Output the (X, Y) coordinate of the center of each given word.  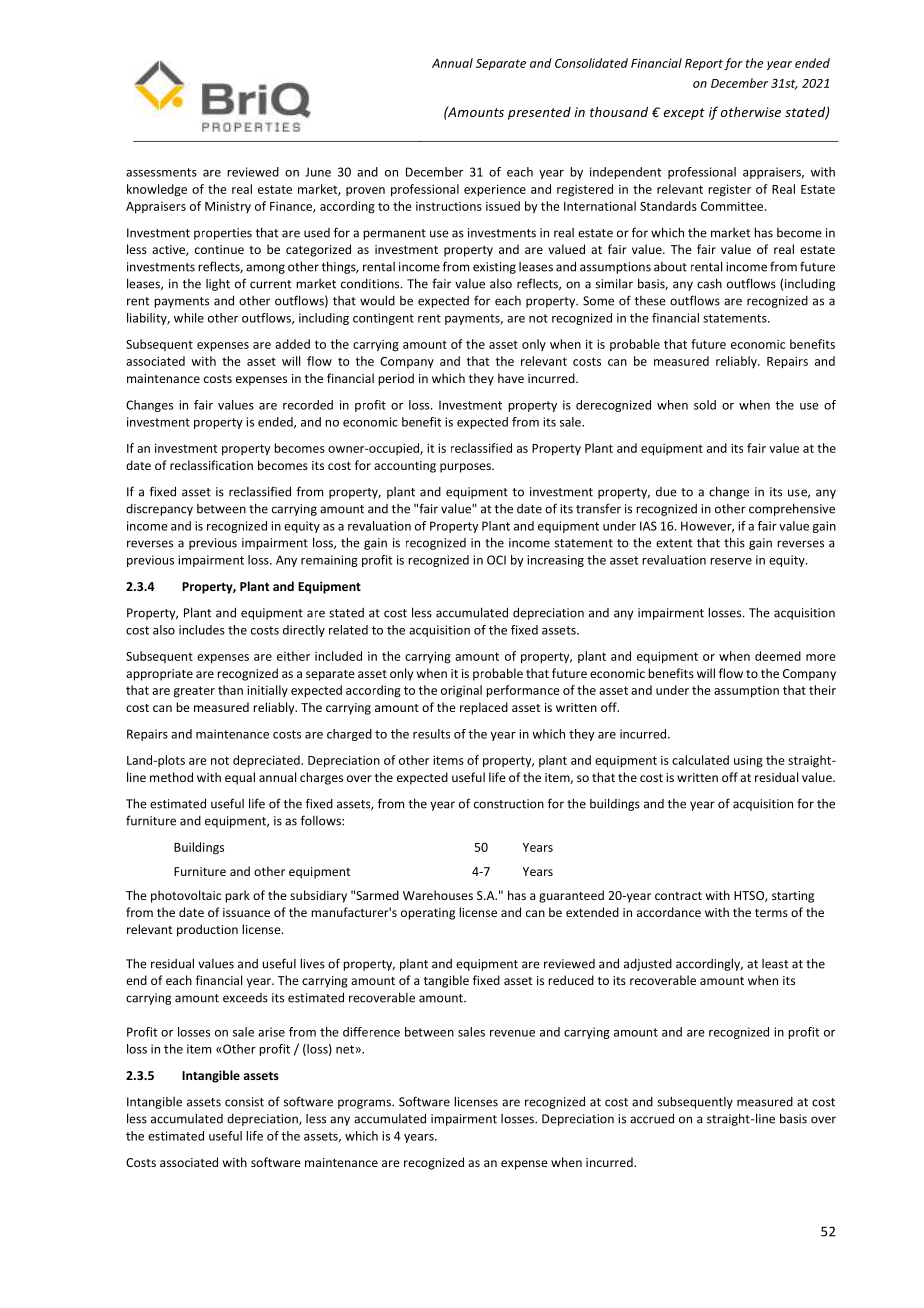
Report (704, 64)
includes (202, 630)
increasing (555, 561)
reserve (731, 561)
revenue (512, 1033)
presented (539, 113)
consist (244, 1102)
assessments (161, 172)
